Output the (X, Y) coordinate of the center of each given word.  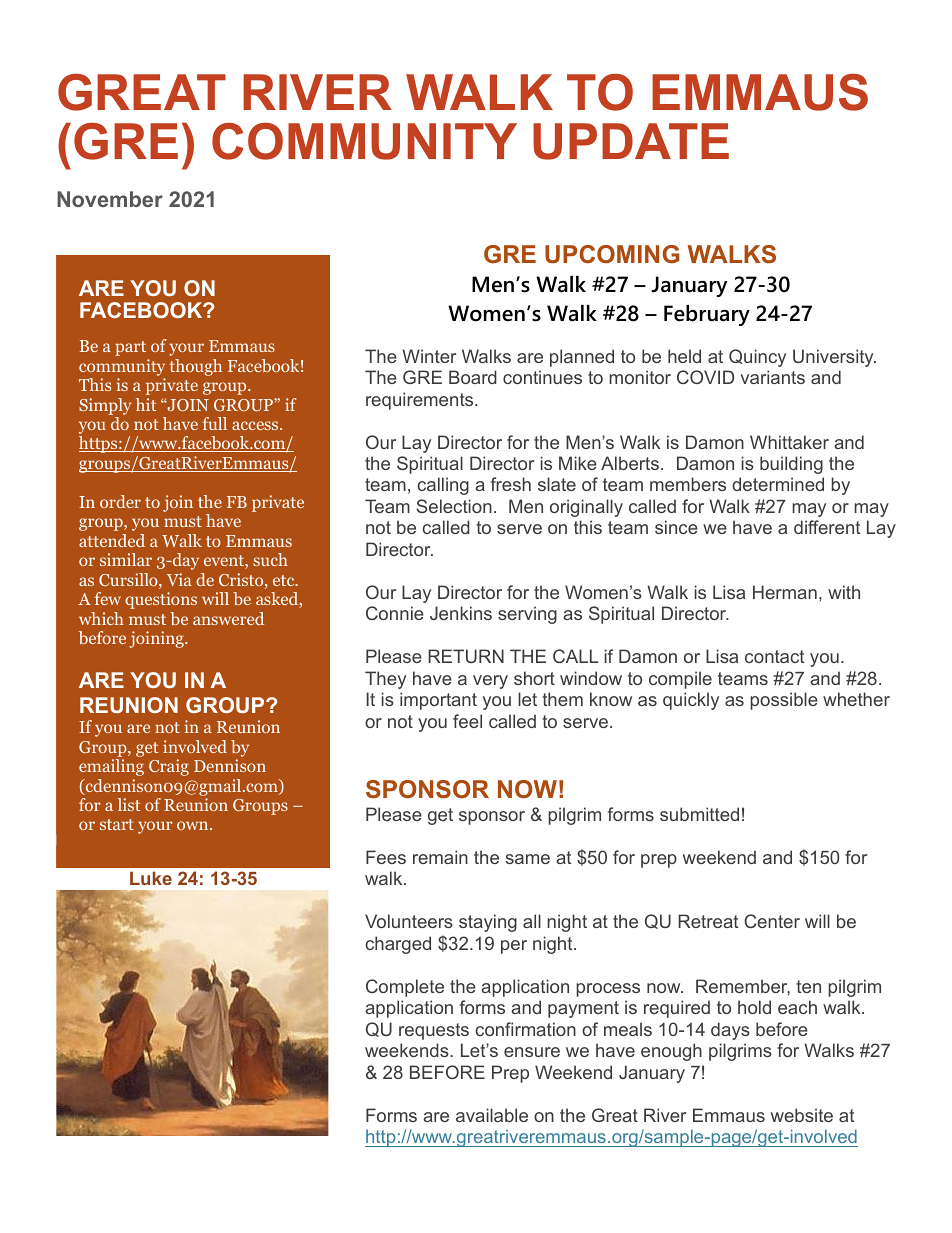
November (110, 199)
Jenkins (461, 613)
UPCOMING (612, 254)
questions (161, 600)
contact (774, 656)
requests (434, 1031)
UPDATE (631, 141)
